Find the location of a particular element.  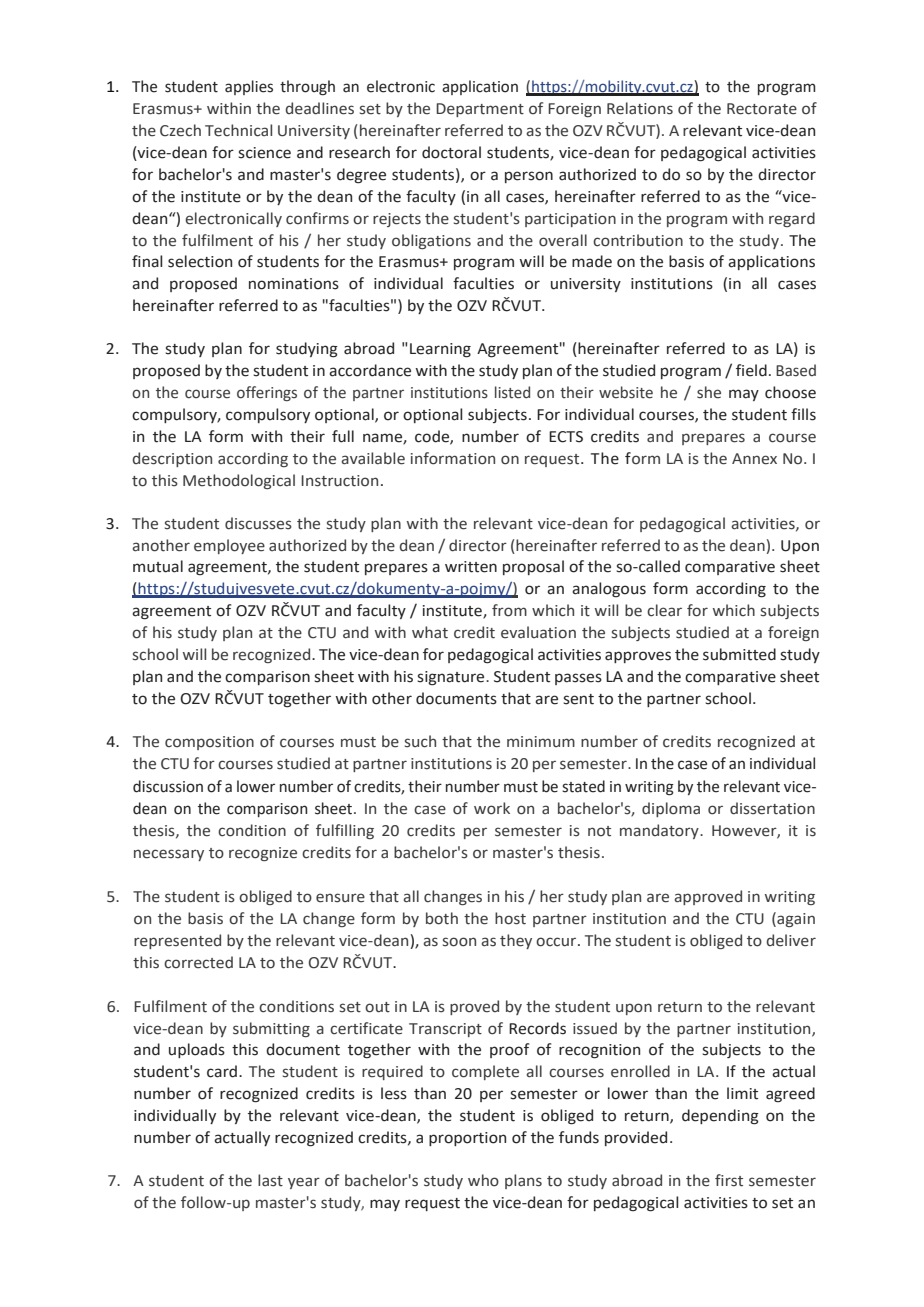

deliver is located at coordinates (791, 940).
